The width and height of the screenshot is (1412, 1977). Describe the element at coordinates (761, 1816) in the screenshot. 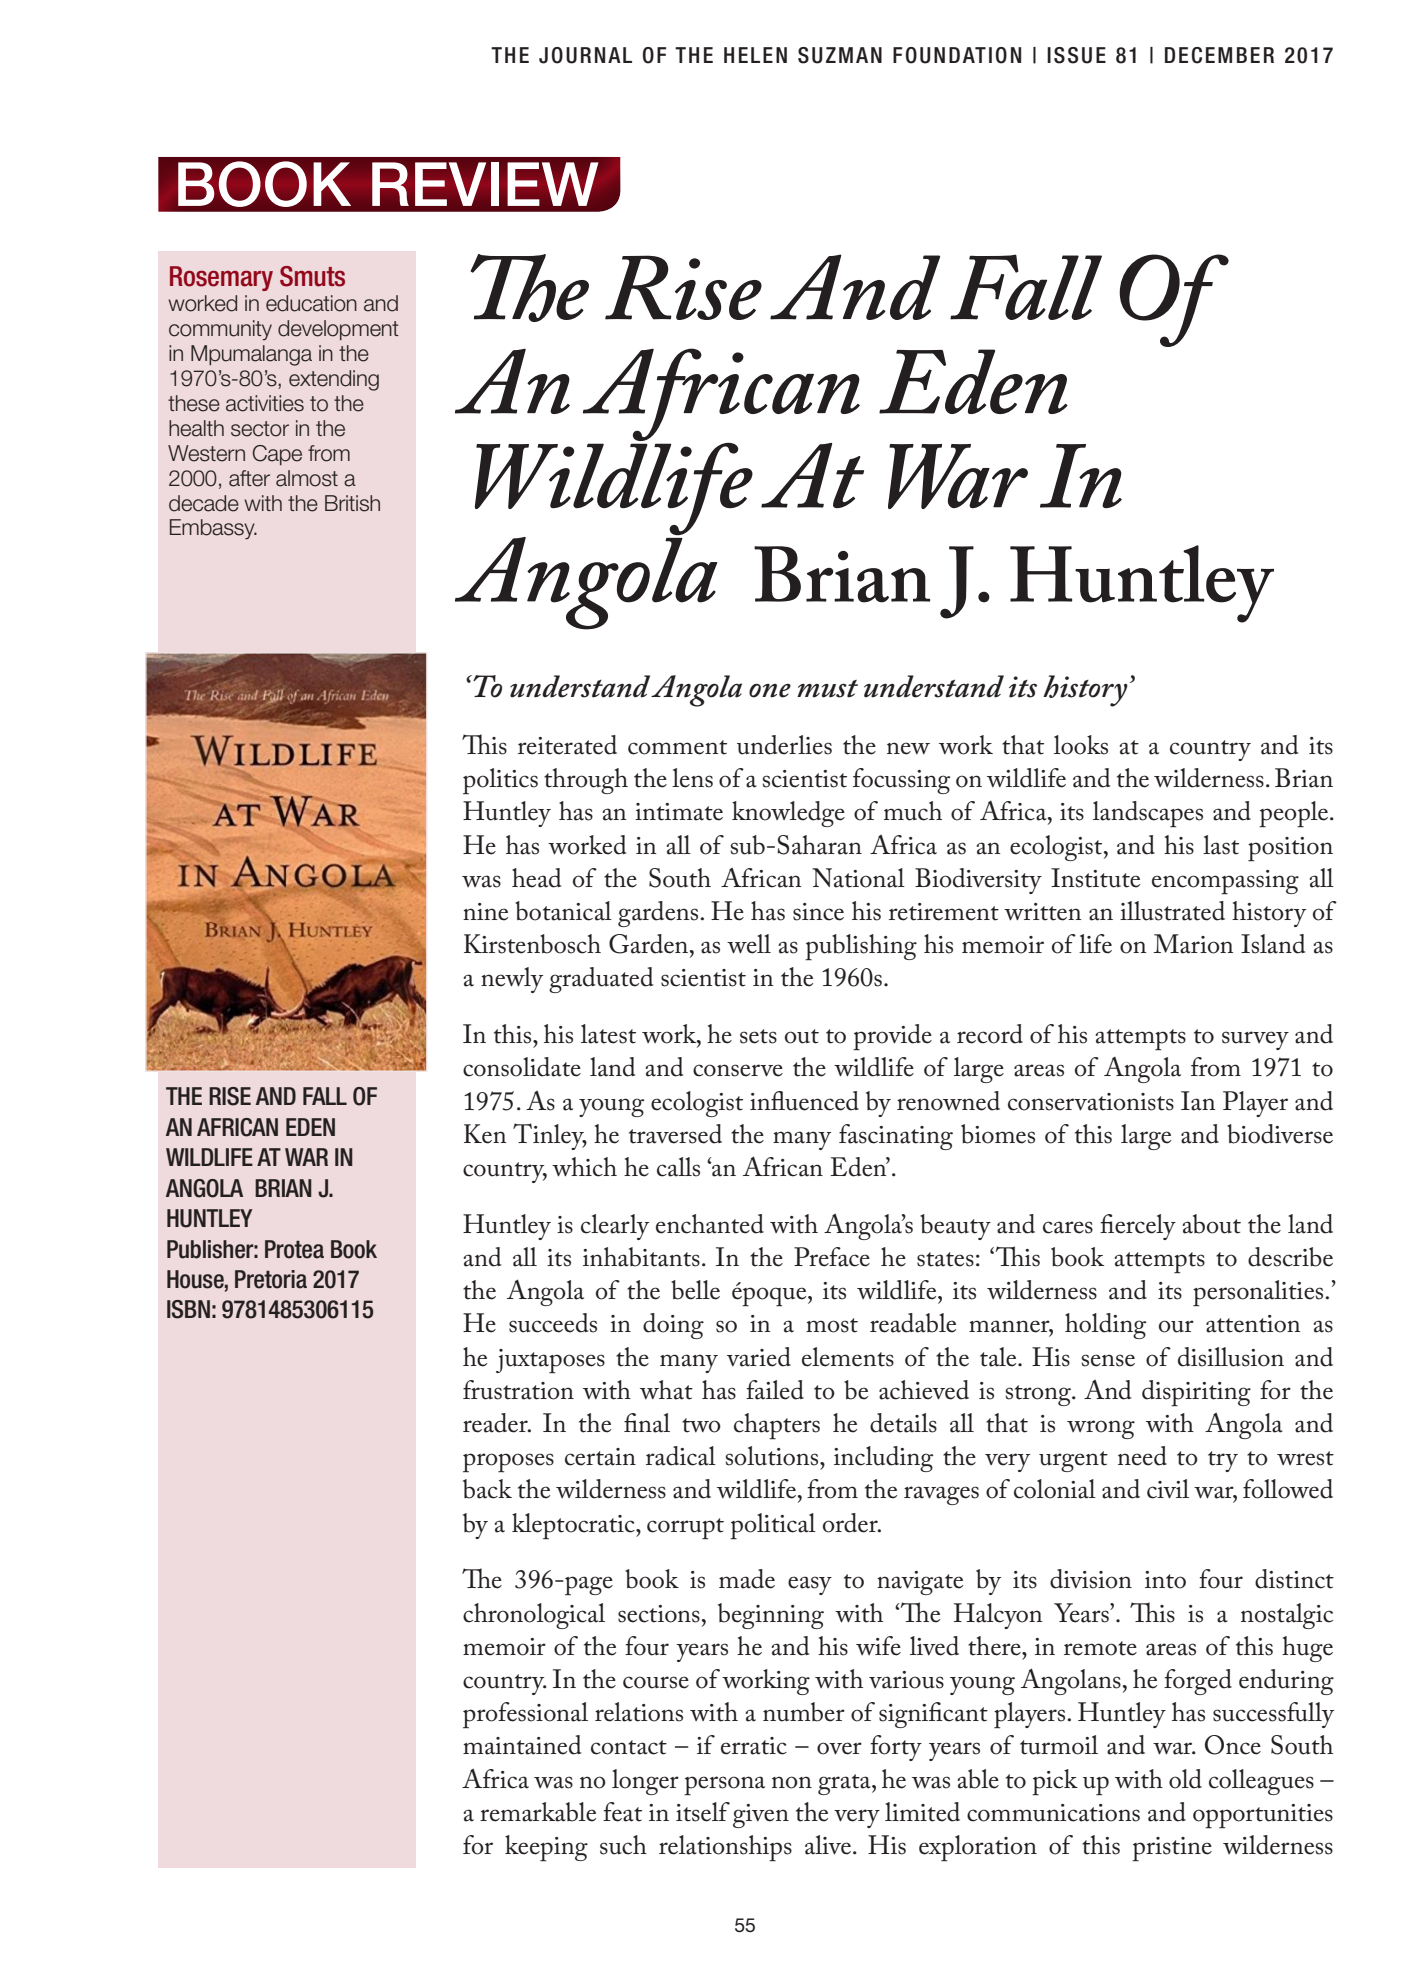

I see `given` at that location.
